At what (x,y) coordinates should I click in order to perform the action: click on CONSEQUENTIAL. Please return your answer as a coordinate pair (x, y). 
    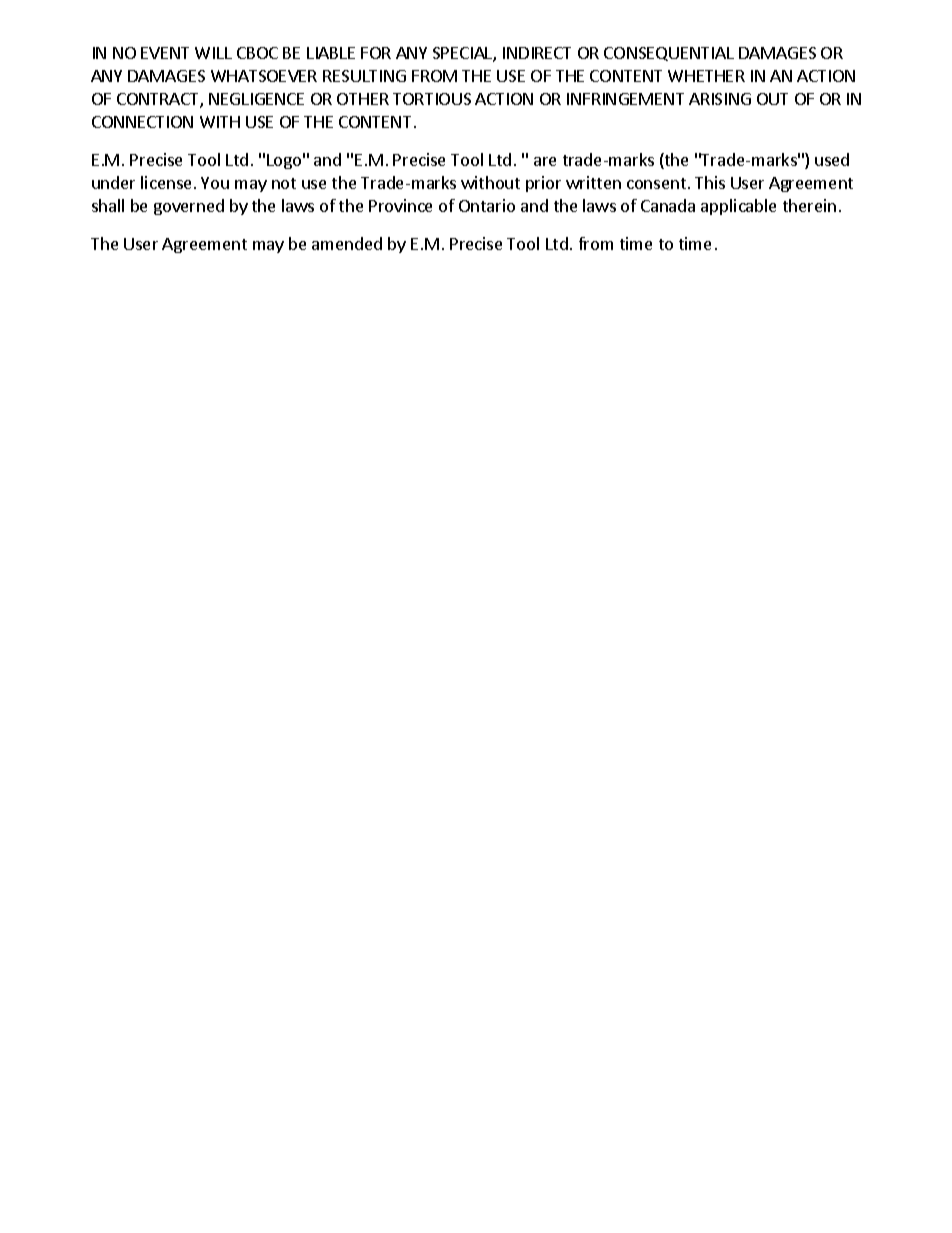
    Looking at the image, I should click on (669, 54).
